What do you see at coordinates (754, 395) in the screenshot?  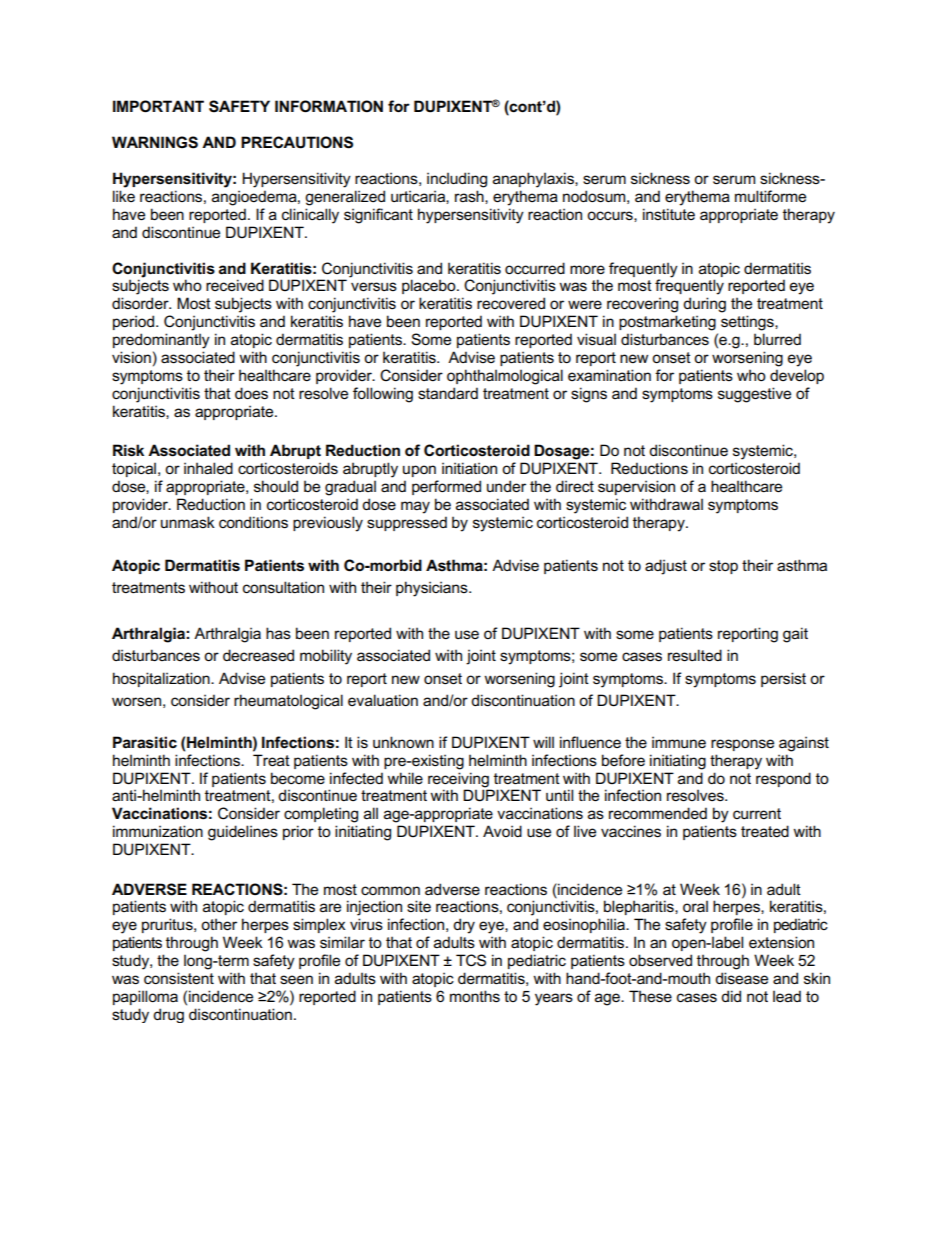 I see `suggestive` at bounding box center [754, 395].
